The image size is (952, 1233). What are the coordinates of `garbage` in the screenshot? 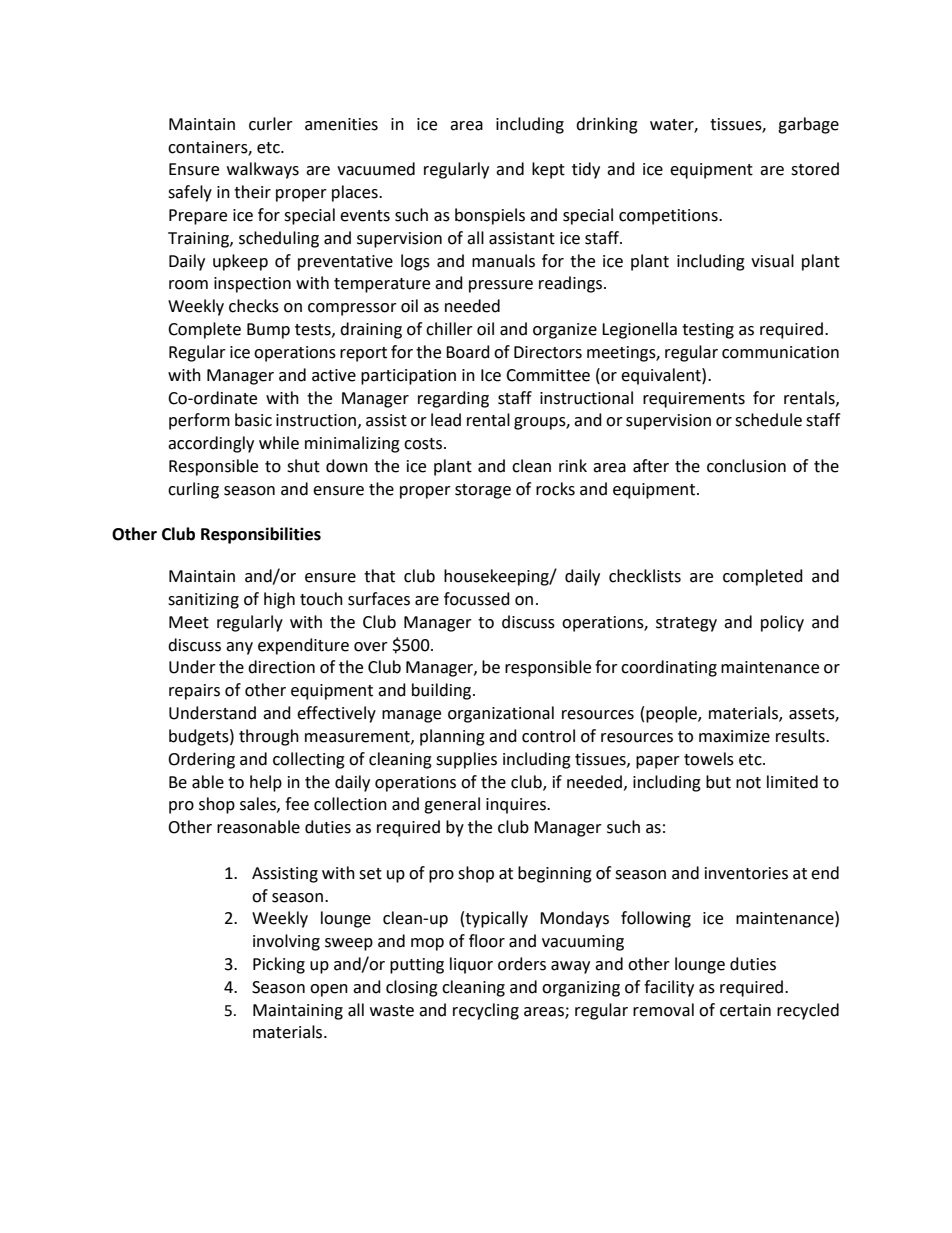 It's located at (808, 125).
